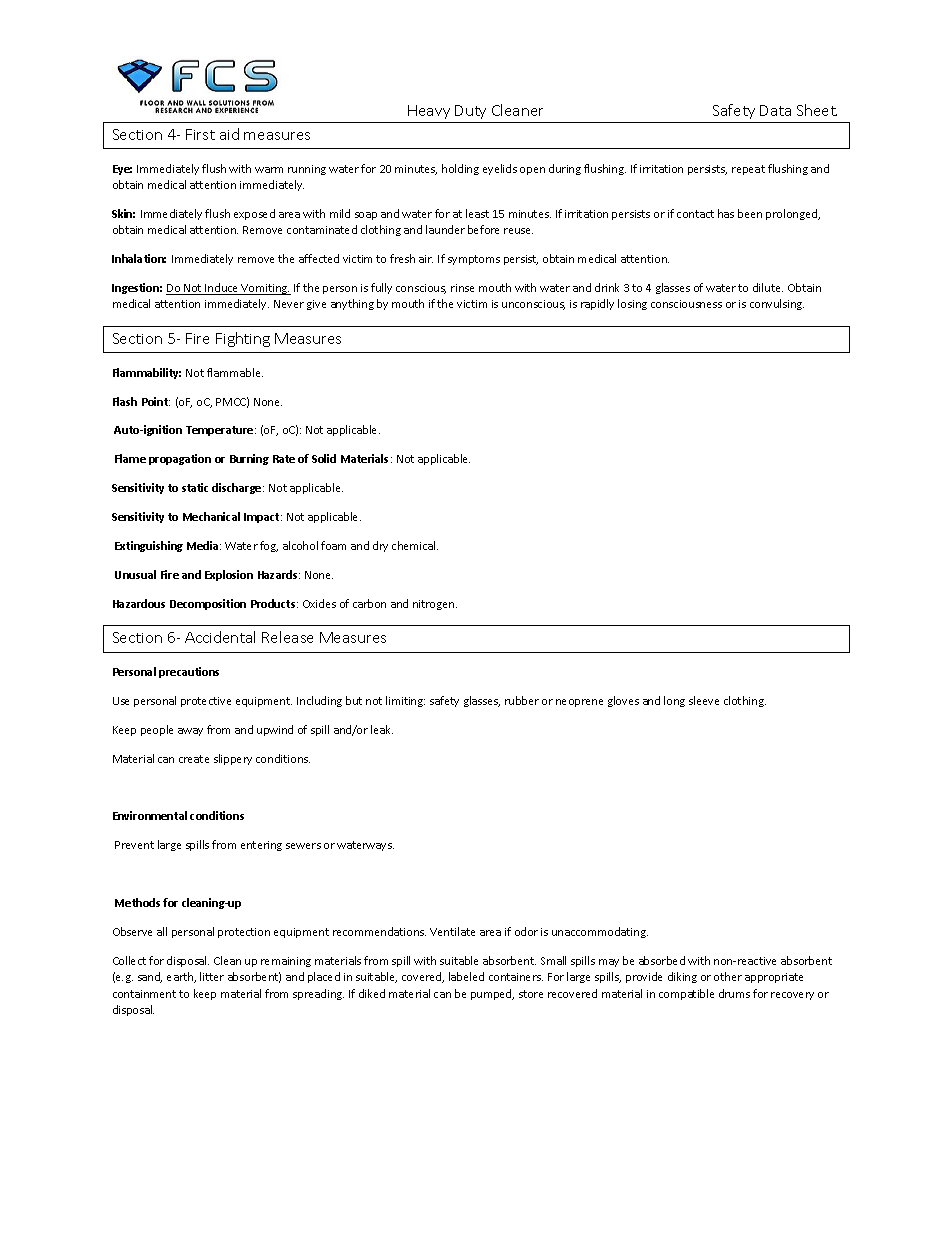 This document has height=1233, width=952. I want to click on repeat, so click(748, 170).
